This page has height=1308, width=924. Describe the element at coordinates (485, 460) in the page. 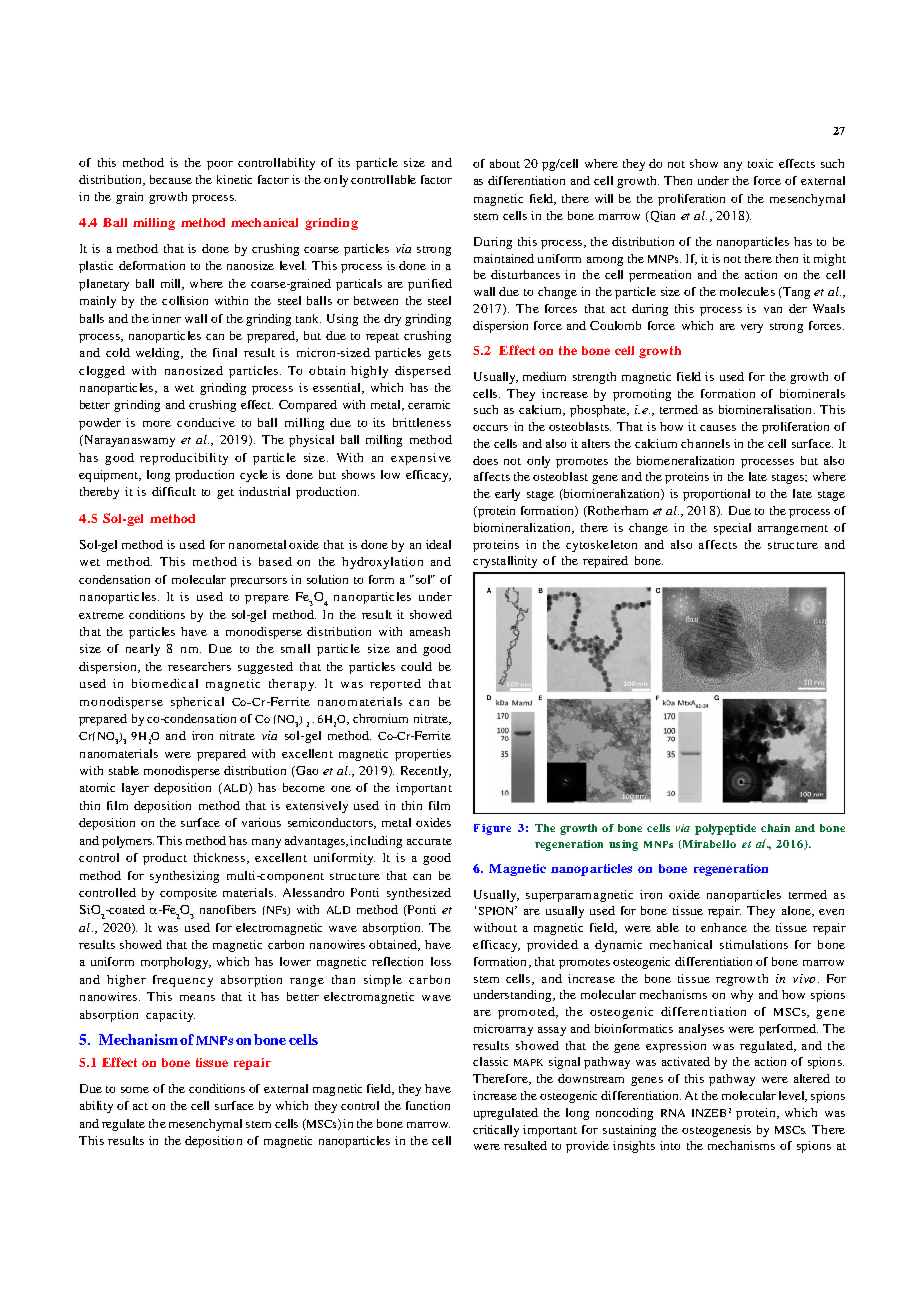

I see `does` at that location.
